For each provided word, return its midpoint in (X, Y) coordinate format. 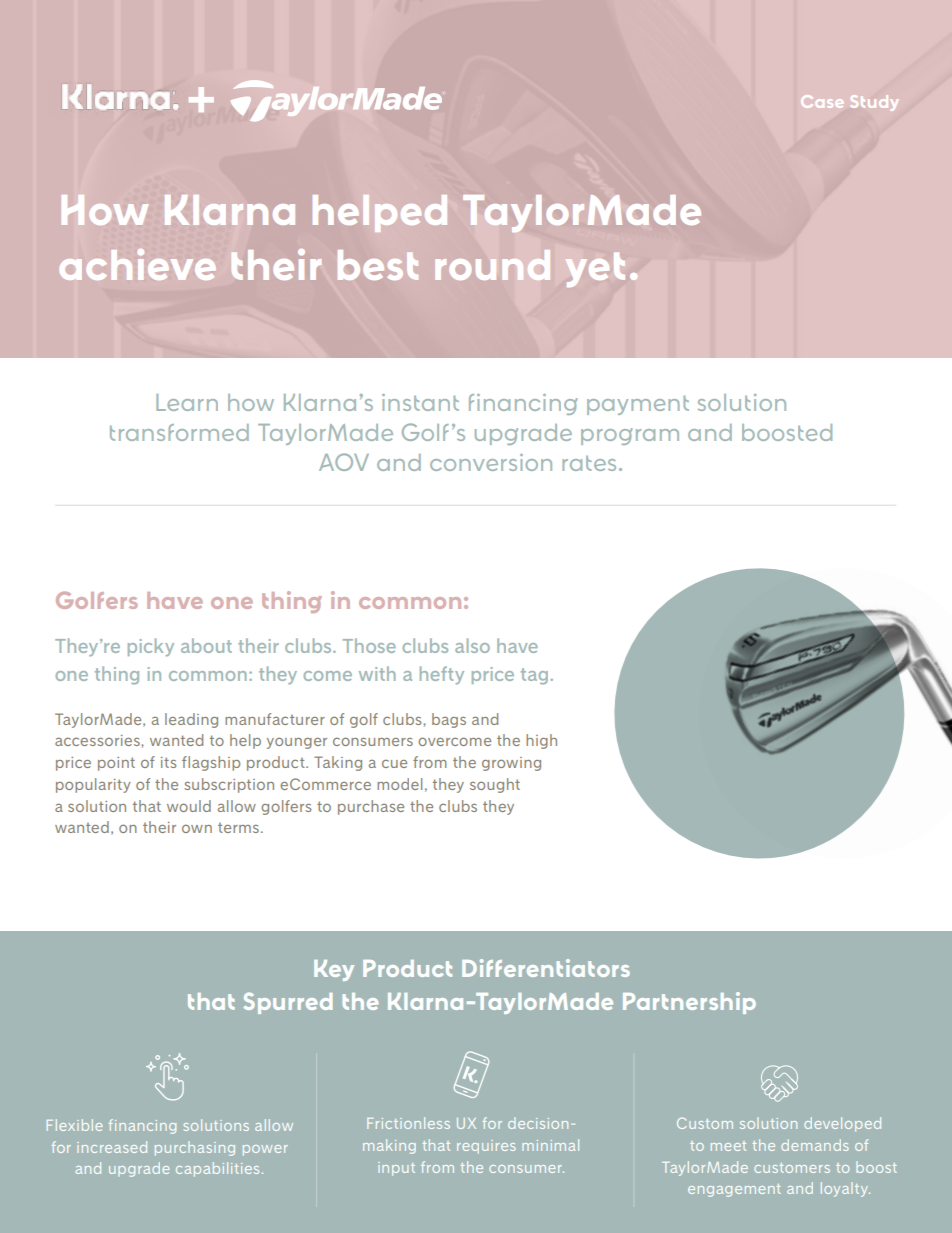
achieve (137, 264)
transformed (179, 432)
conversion (491, 462)
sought (495, 785)
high (541, 741)
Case (822, 101)
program (630, 436)
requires (486, 1147)
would (189, 806)
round (492, 265)
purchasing (195, 1148)
